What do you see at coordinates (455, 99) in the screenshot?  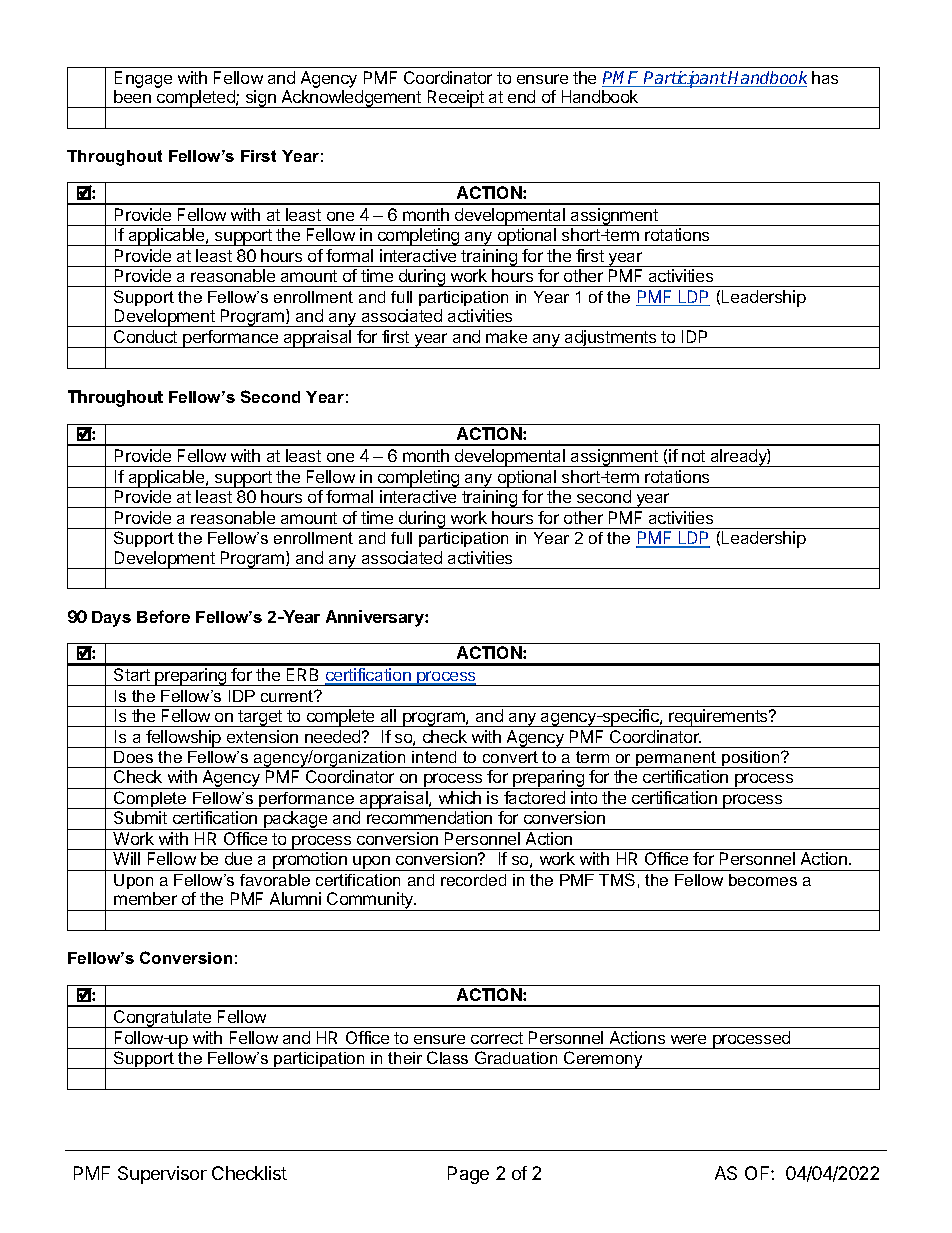 I see `Receipt` at bounding box center [455, 99].
